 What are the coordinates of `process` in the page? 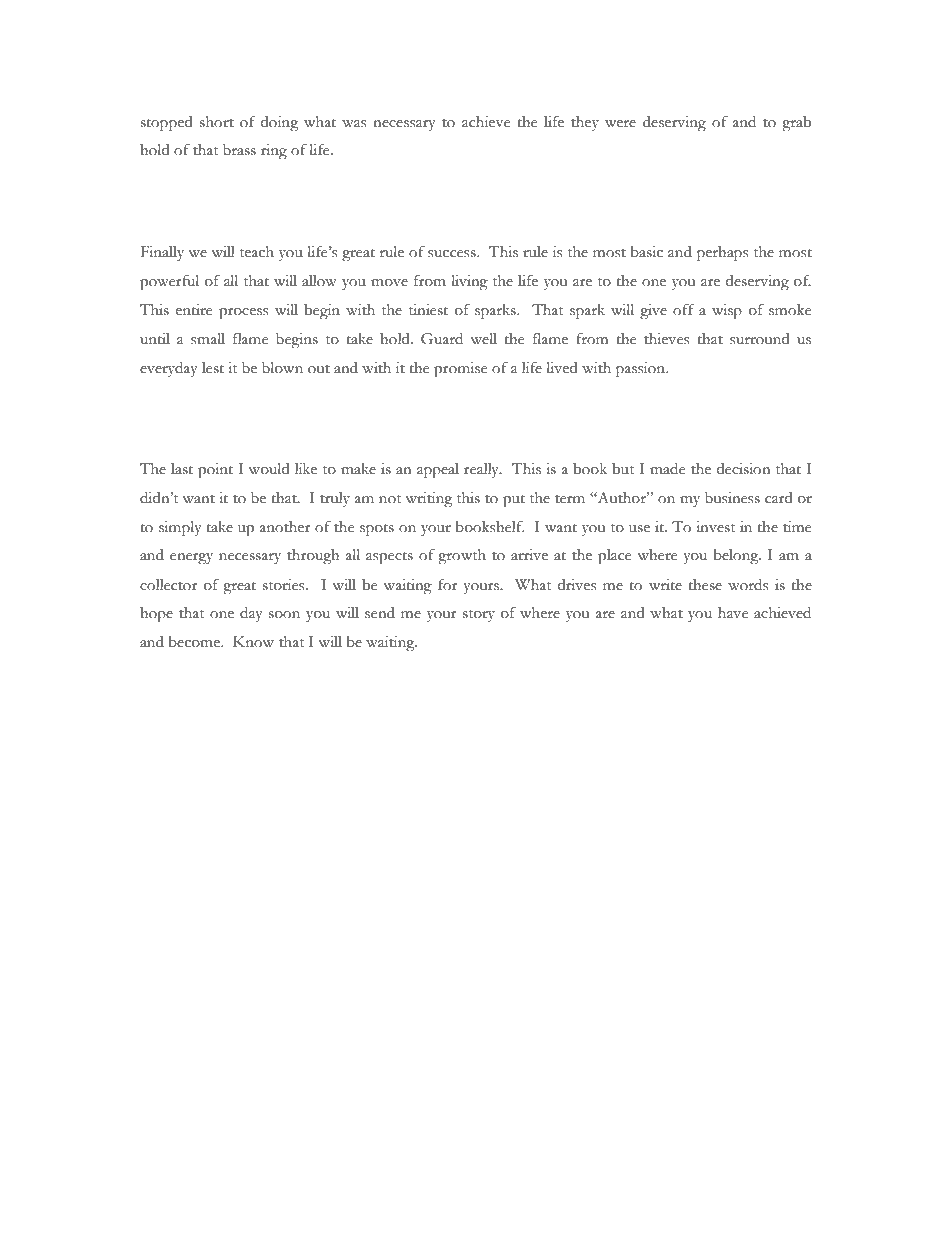 It's located at (243, 314).
